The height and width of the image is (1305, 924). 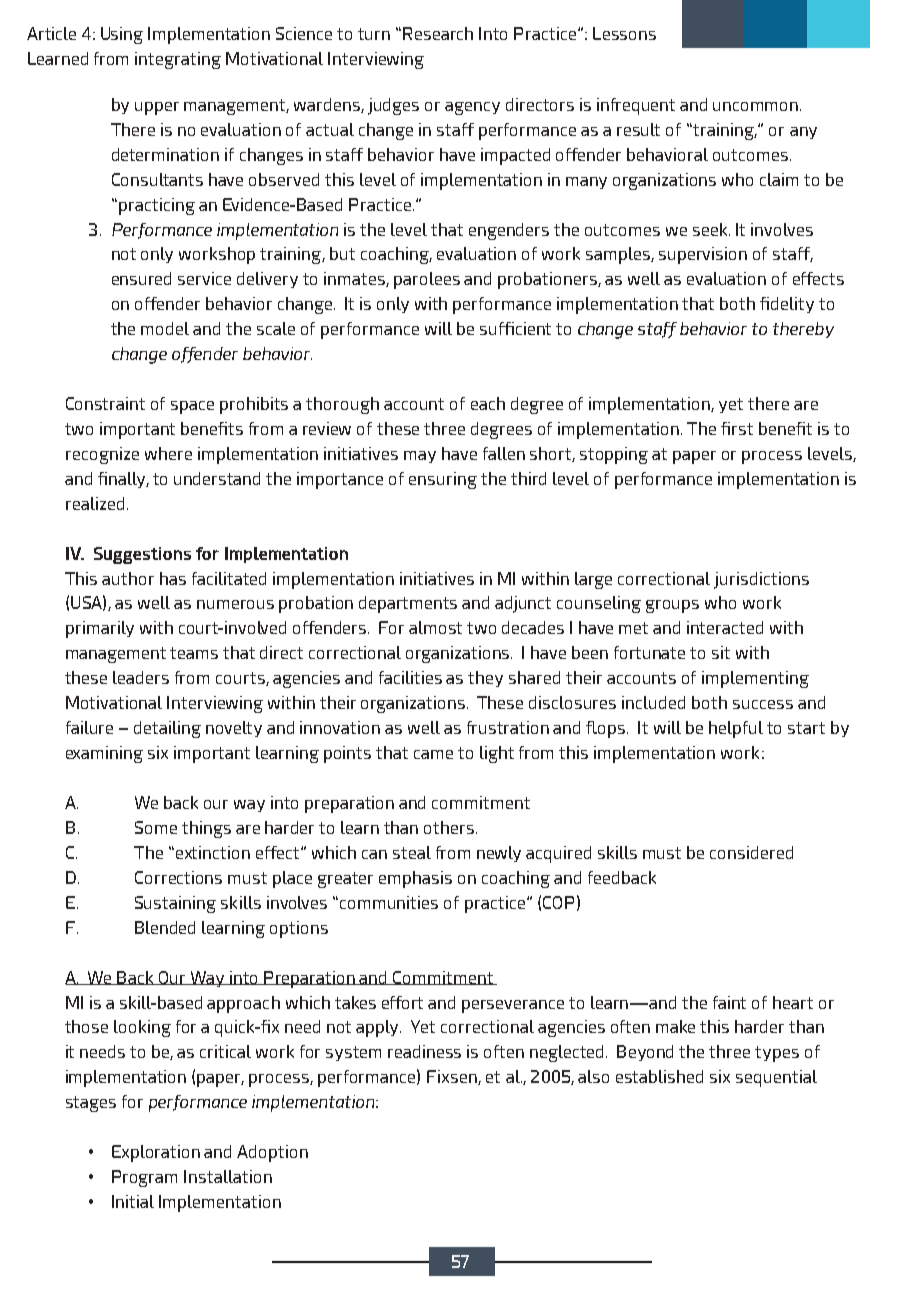 I want to click on Some, so click(x=156, y=827).
